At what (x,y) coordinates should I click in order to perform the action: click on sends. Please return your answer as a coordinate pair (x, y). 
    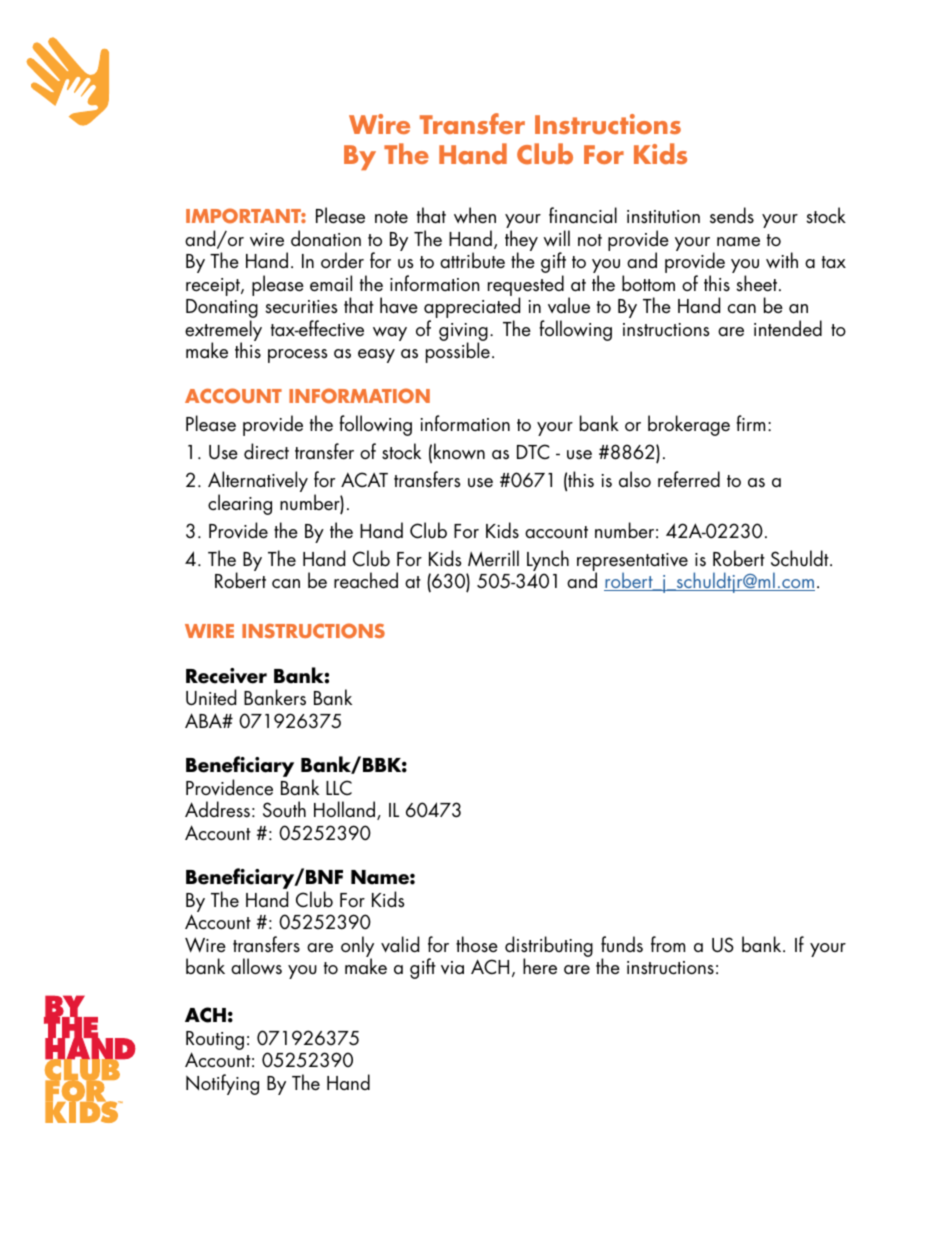
    Looking at the image, I should click on (732, 215).
